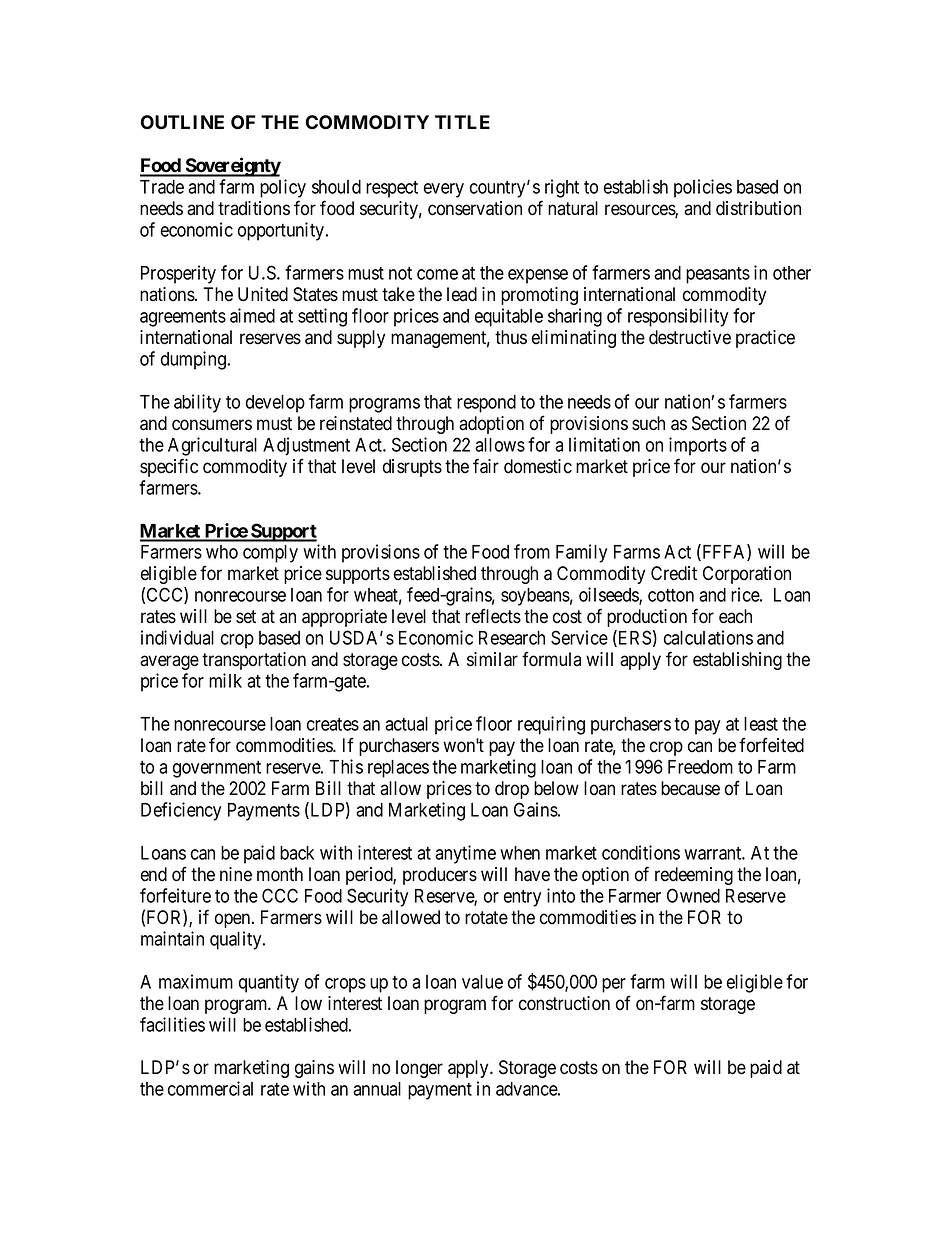 The width and height of the screenshot is (952, 1233). What do you see at coordinates (177, 637) in the screenshot?
I see `individual` at bounding box center [177, 637].
